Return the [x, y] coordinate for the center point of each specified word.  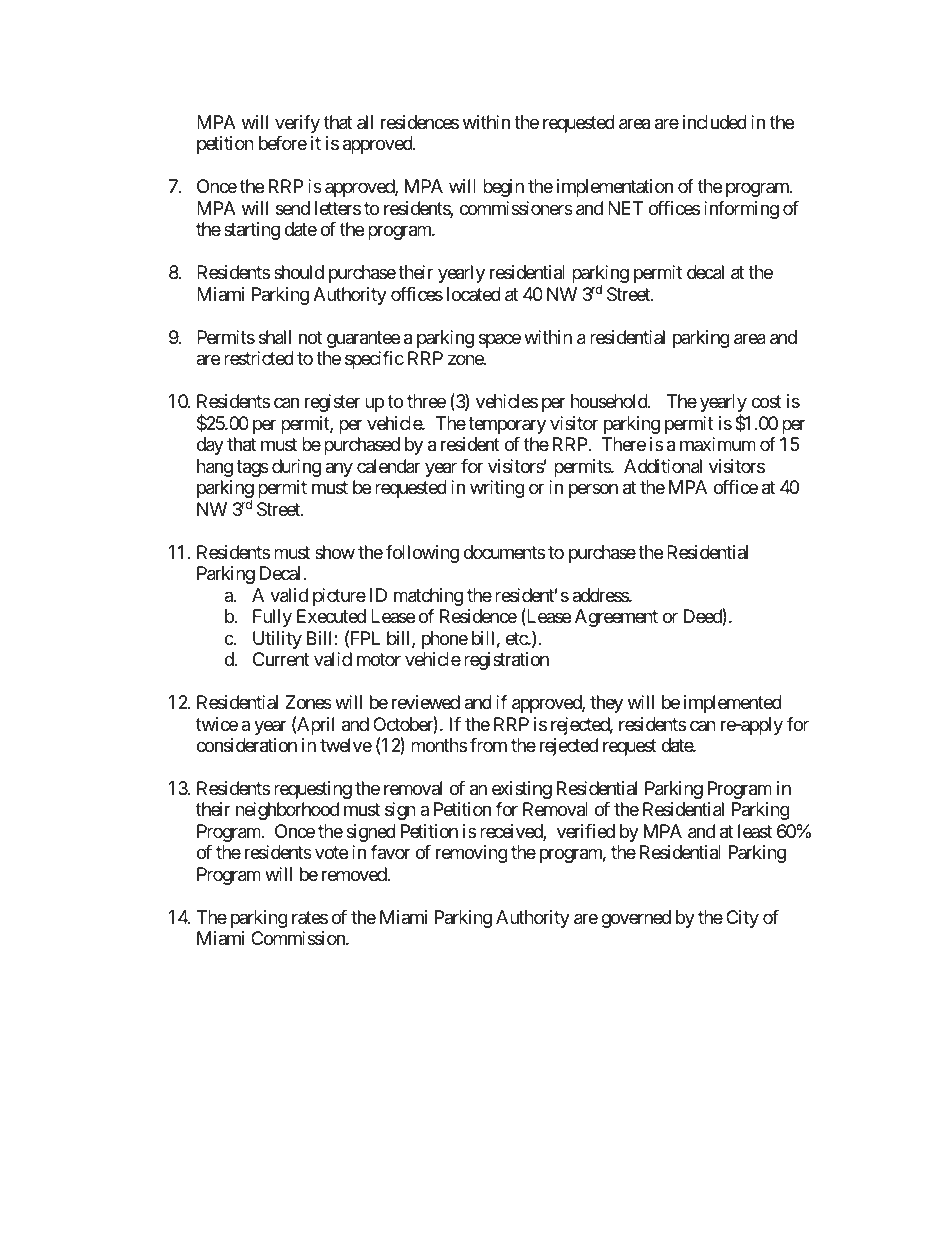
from [488, 745]
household [610, 401]
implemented [733, 704]
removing [472, 854]
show [335, 552]
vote [331, 853]
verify [297, 124]
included [715, 122]
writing [497, 489]
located [474, 294]
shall [275, 337]
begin [503, 188]
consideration [246, 745]
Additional [663, 466]
